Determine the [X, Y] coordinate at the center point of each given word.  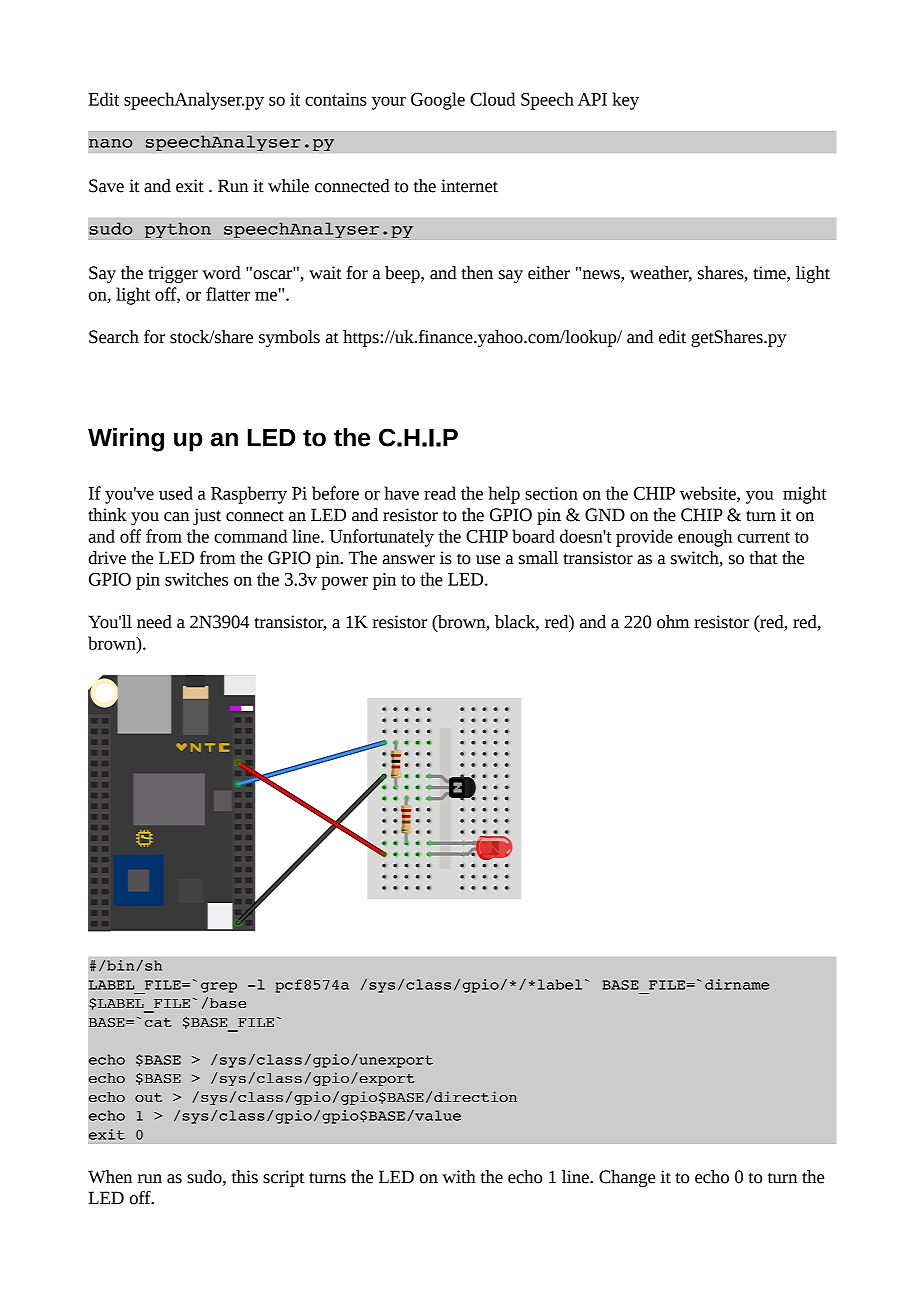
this [245, 1177]
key [626, 101]
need [154, 622]
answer [409, 560]
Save [106, 186]
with [459, 1177]
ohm [673, 622]
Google [438, 101]
